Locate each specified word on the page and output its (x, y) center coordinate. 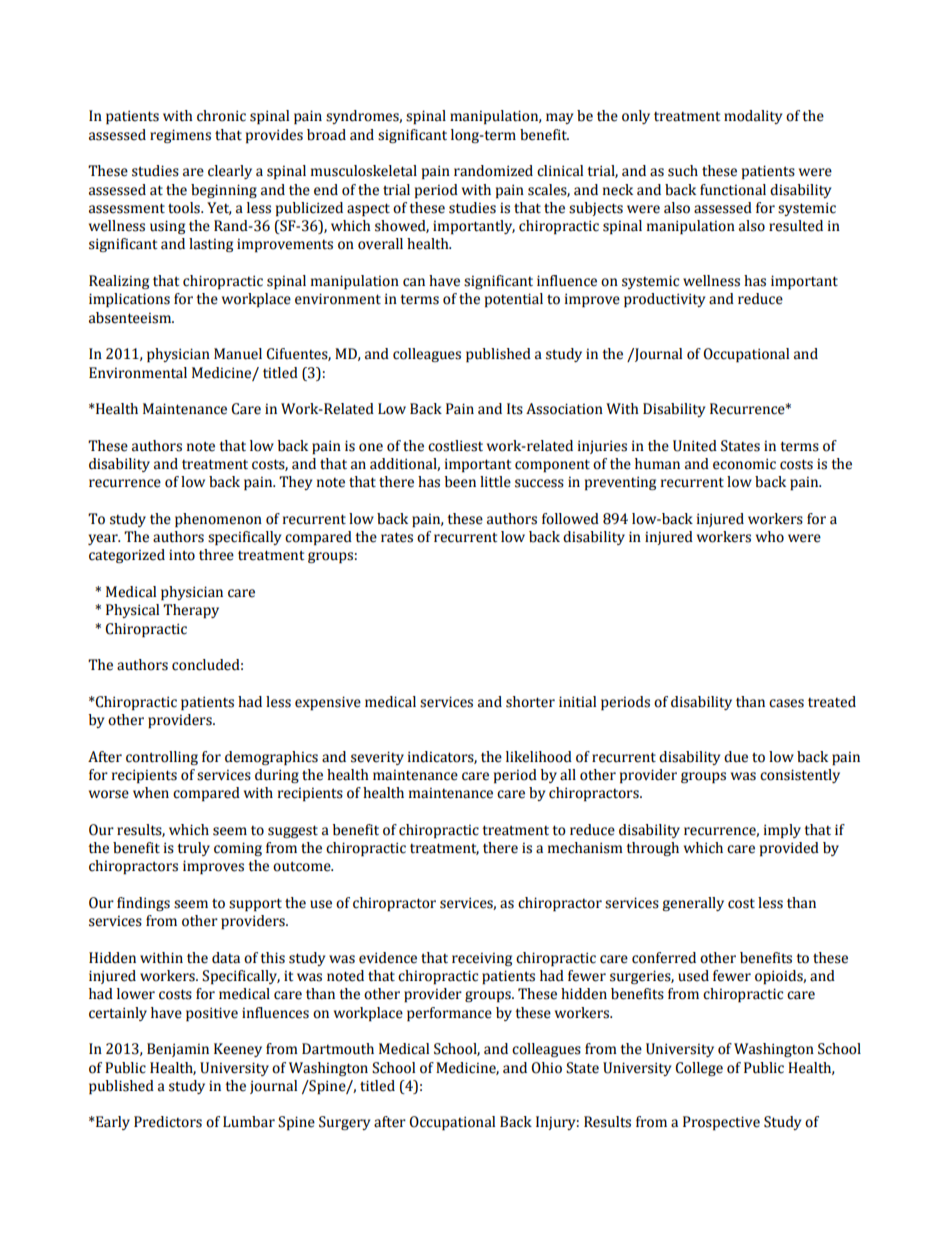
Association (564, 409)
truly (193, 849)
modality (753, 117)
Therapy (191, 611)
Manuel (238, 354)
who (770, 537)
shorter (530, 702)
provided (789, 849)
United (695, 446)
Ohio (546, 1068)
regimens (180, 136)
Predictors (168, 1122)
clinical (560, 171)
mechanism (585, 848)
